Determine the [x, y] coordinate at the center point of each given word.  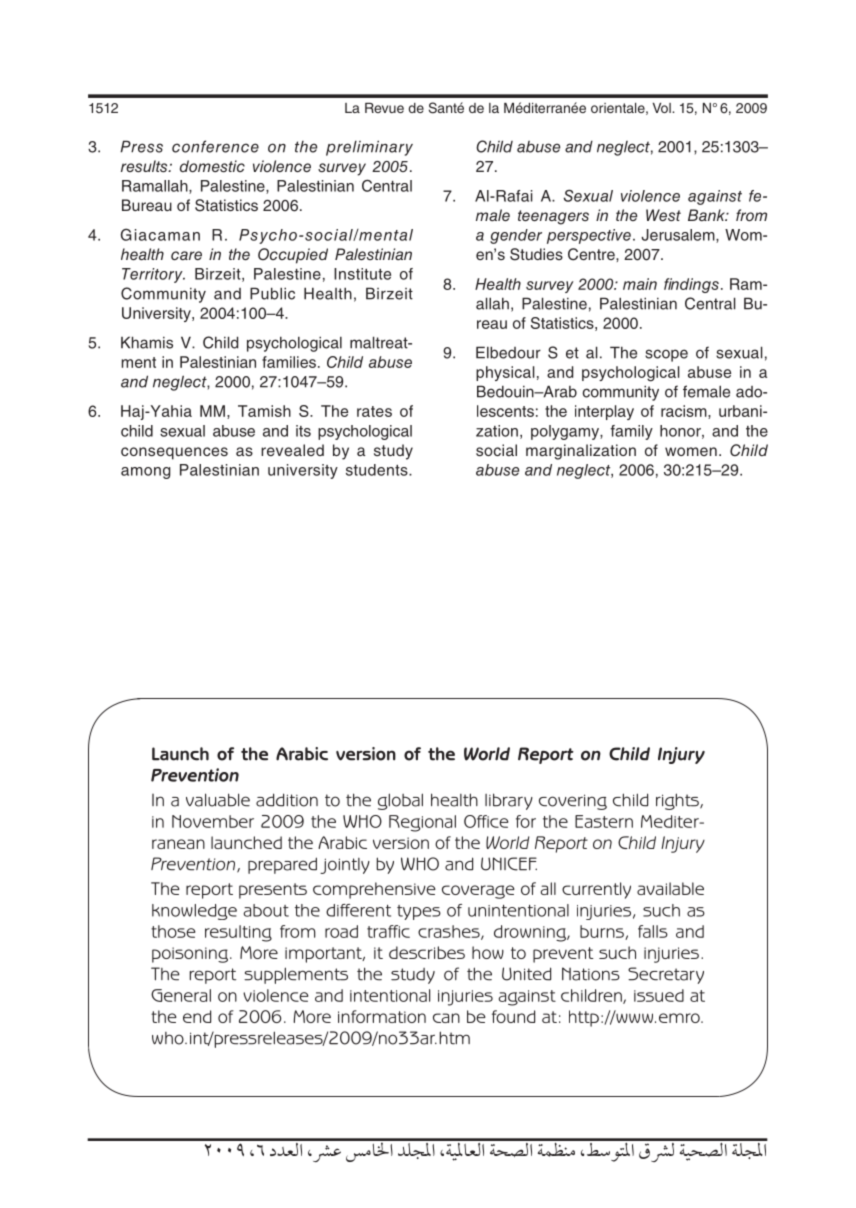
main [640, 284]
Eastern [604, 821]
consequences [174, 453]
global [400, 801]
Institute [362, 274]
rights [678, 801]
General [181, 995]
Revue [384, 108]
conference [215, 146]
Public [272, 293]
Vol [663, 108]
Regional [422, 823]
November [213, 821]
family [631, 432]
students [378, 470]
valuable [218, 800]
